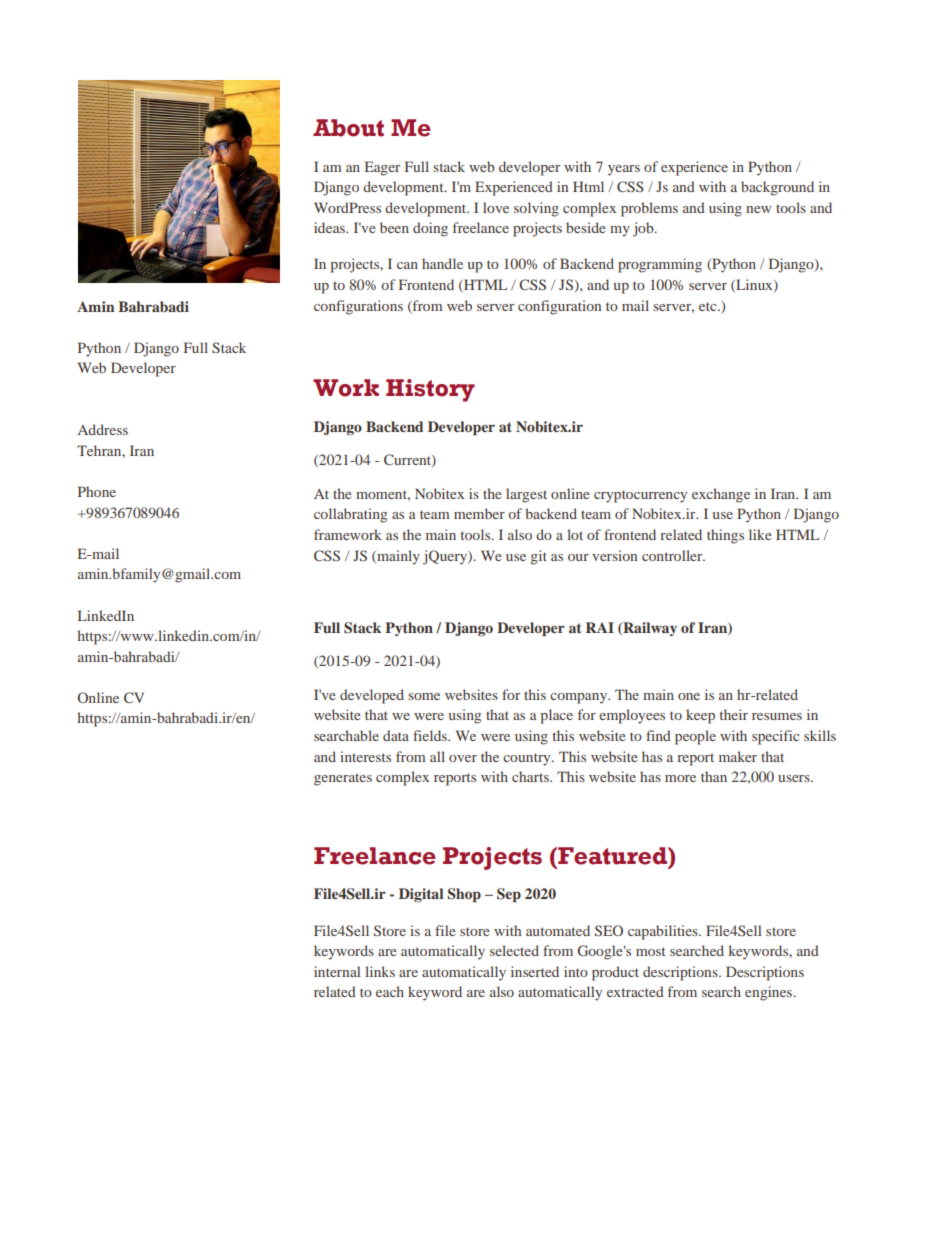 The image size is (952, 1233). What do you see at coordinates (348, 128) in the page?
I see `About` at bounding box center [348, 128].
